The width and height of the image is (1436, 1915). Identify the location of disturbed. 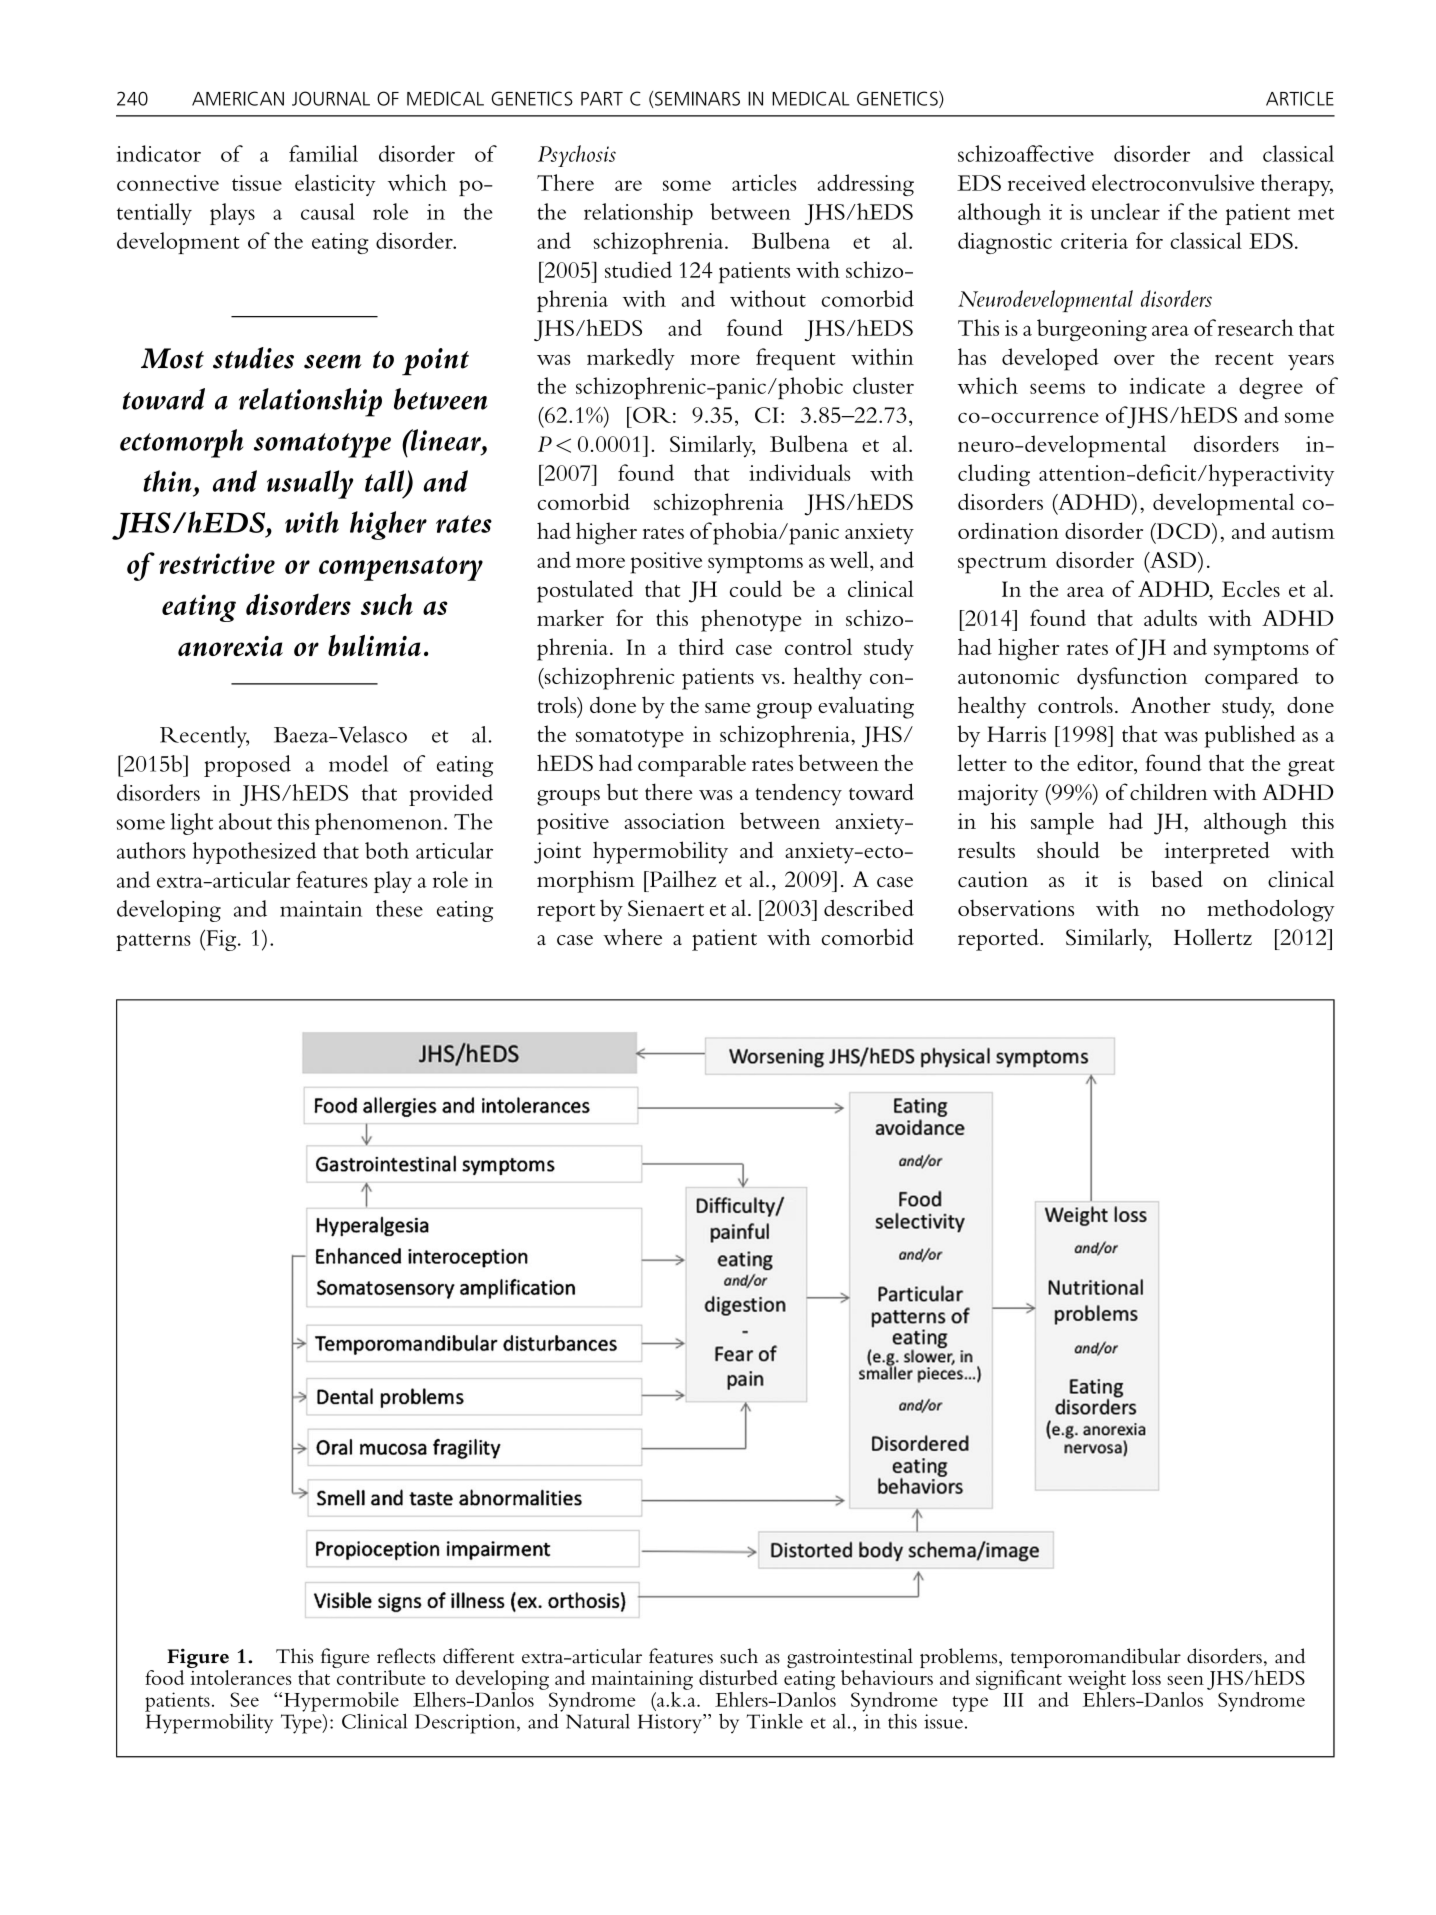
(738, 1677).
